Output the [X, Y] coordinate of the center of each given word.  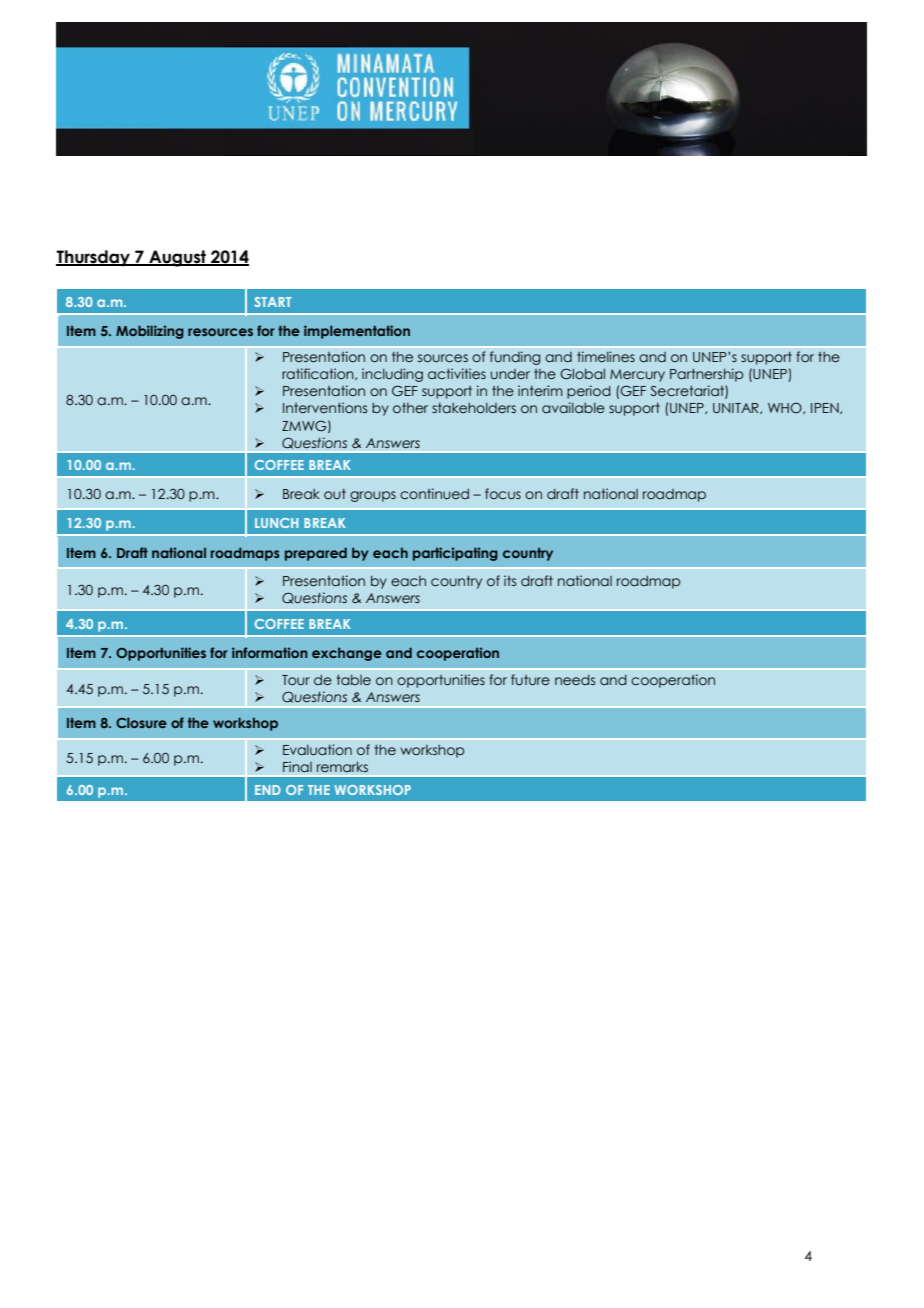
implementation [357, 332]
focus [503, 494]
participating [455, 554]
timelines [606, 356]
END [268, 790]
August [177, 258]
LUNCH [276, 523]
